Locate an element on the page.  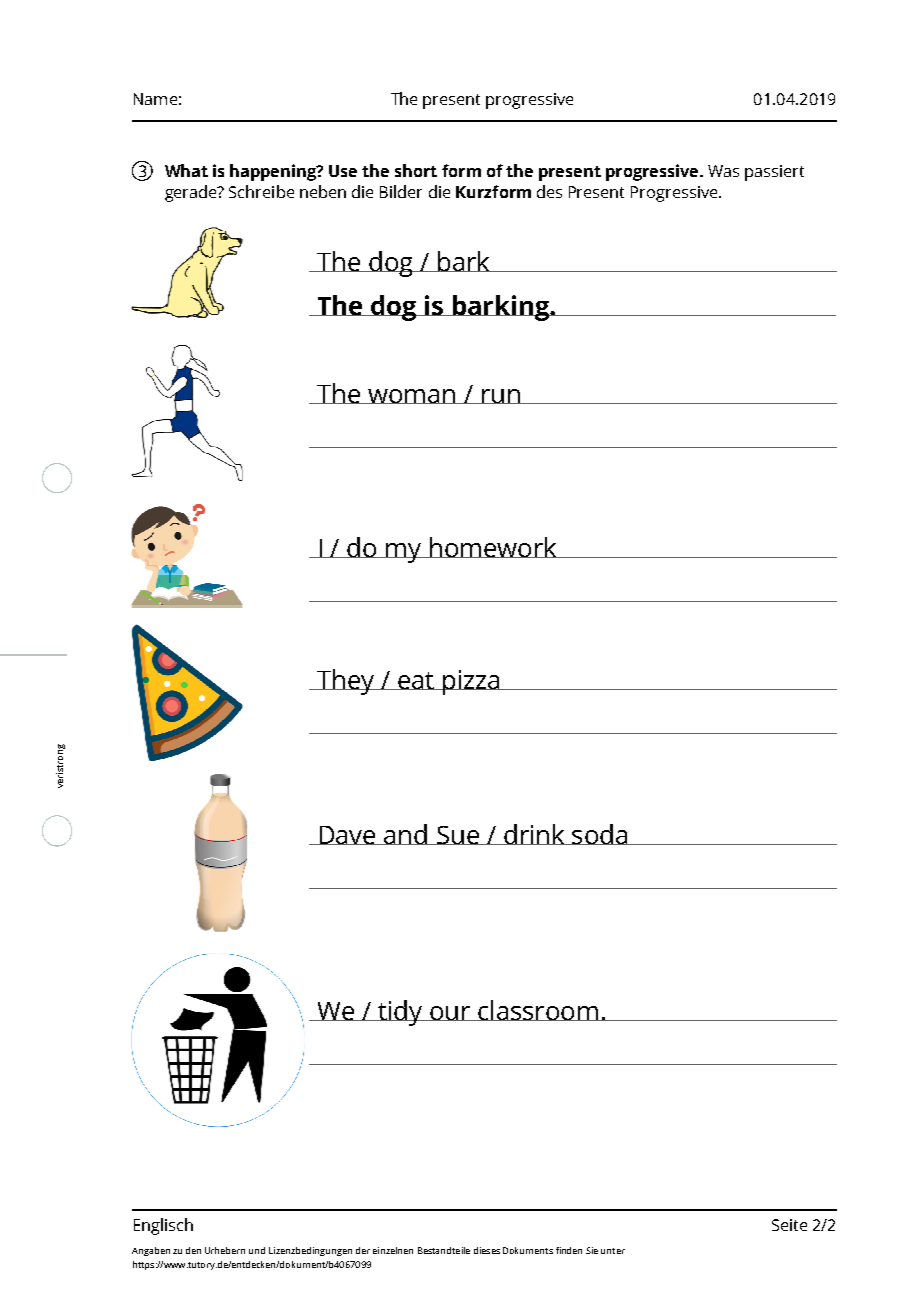
short is located at coordinates (416, 170).
